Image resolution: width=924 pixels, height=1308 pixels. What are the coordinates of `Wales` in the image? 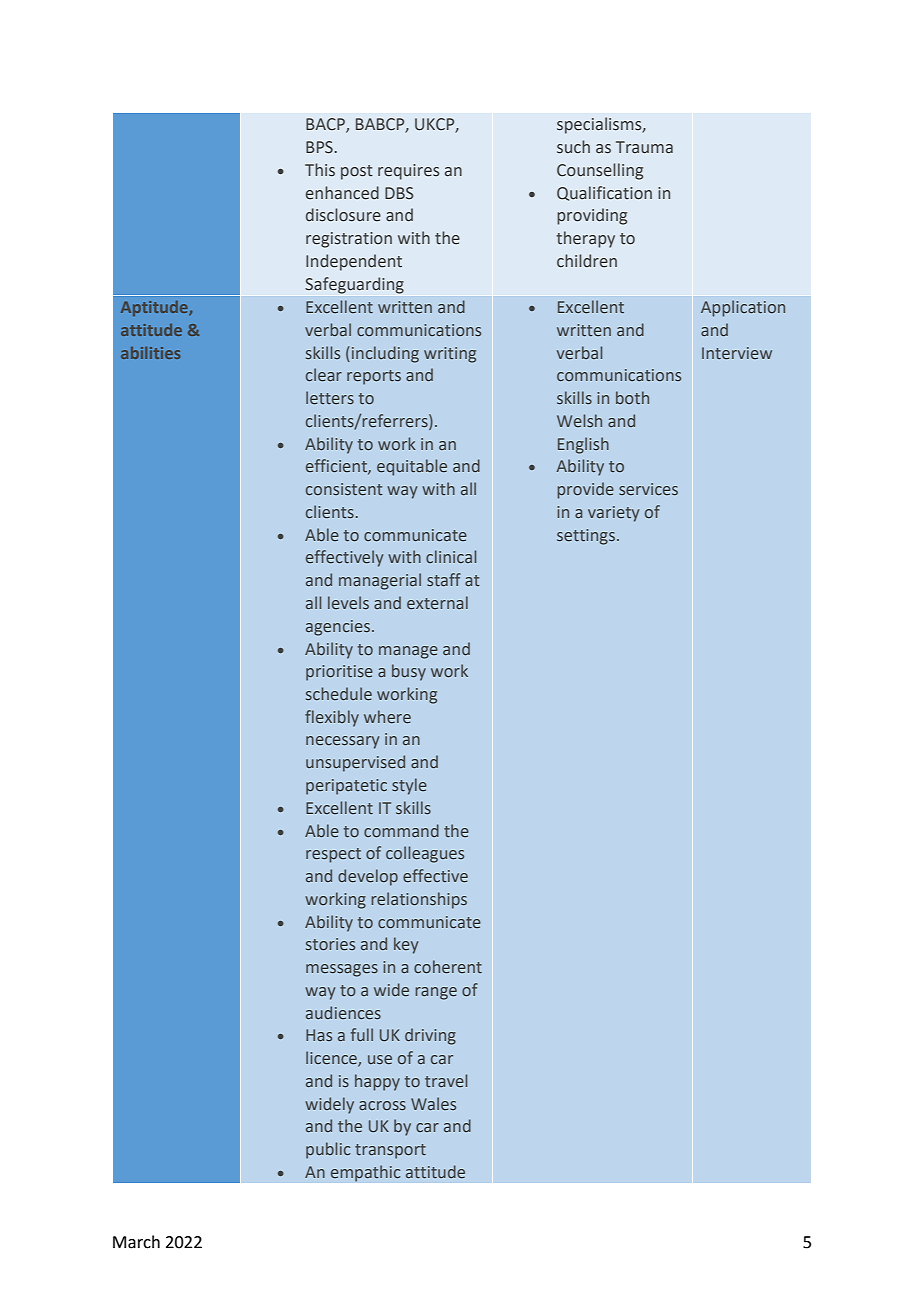 It's located at (433, 1103).
